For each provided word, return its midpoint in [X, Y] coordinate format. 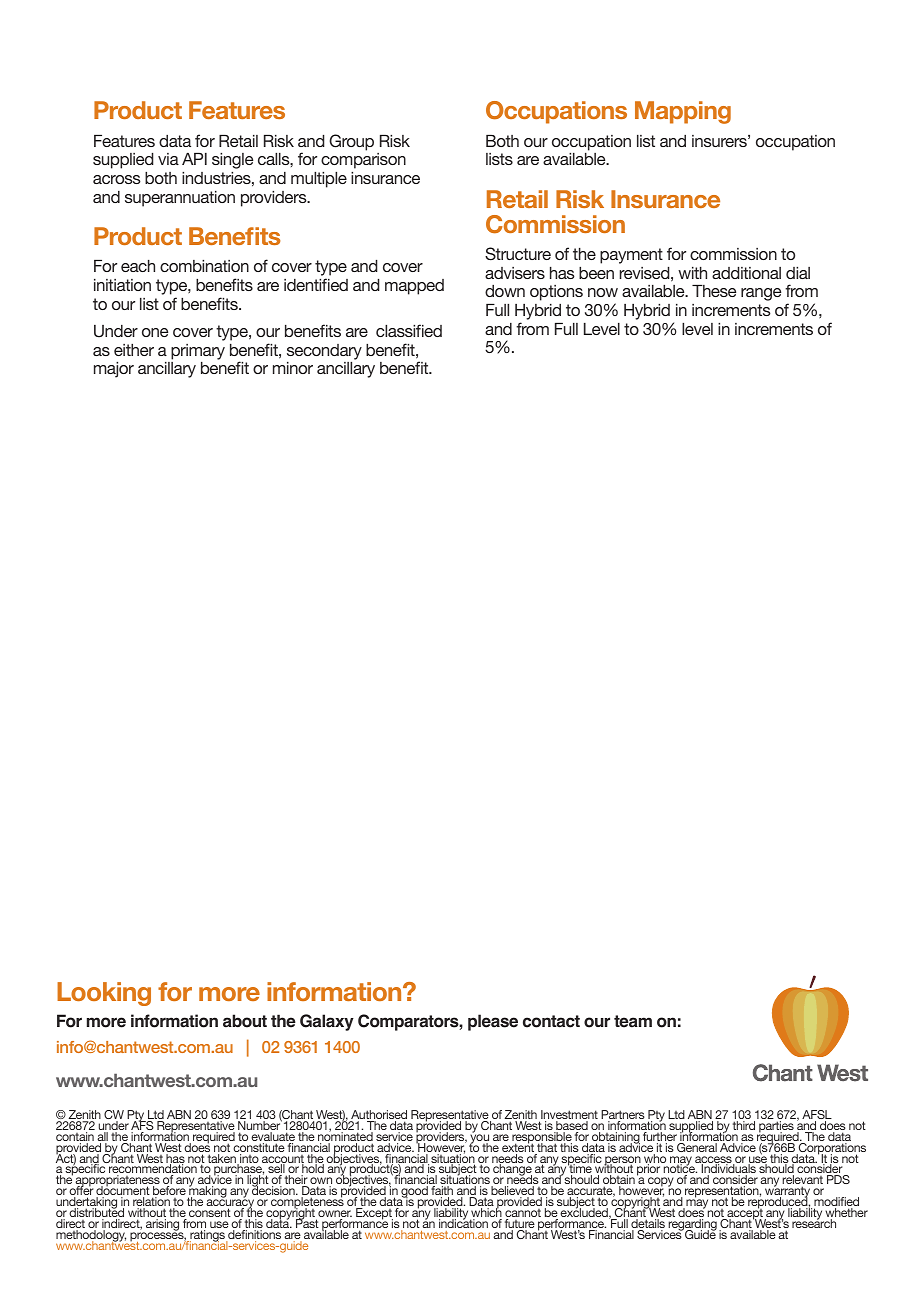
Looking [104, 994]
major [114, 370]
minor [293, 368]
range [761, 294]
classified [409, 330]
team [633, 1021]
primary [198, 352]
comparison [363, 161]
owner [334, 1215]
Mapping [683, 112]
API [194, 159]
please [493, 1022]
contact [551, 1021]
